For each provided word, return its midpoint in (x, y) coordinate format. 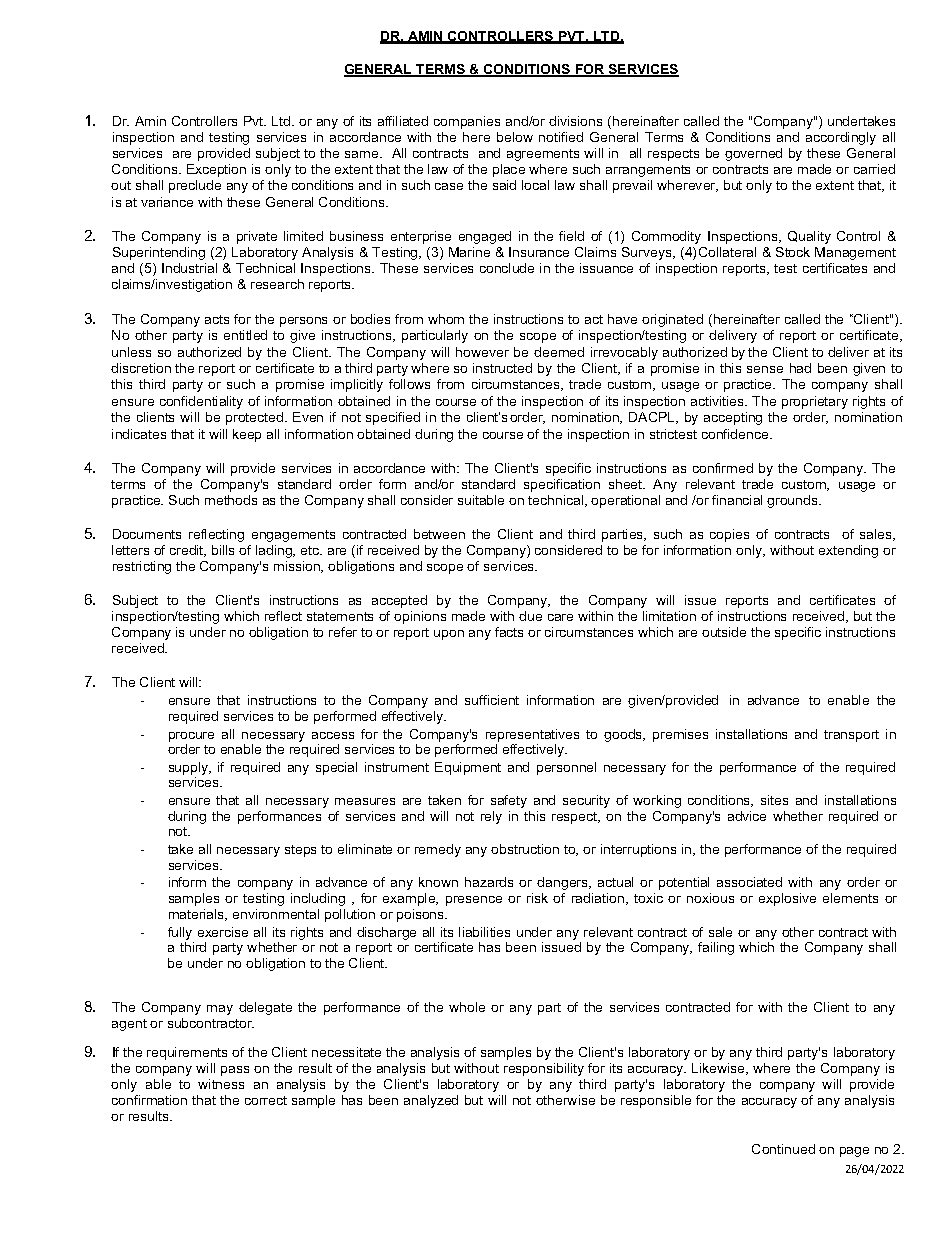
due (530, 616)
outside (724, 632)
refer (343, 632)
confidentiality (201, 402)
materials (198, 915)
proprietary (815, 402)
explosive (787, 899)
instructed (502, 368)
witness (221, 1084)
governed (753, 154)
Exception (216, 170)
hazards (489, 882)
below (515, 137)
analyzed (431, 1101)
